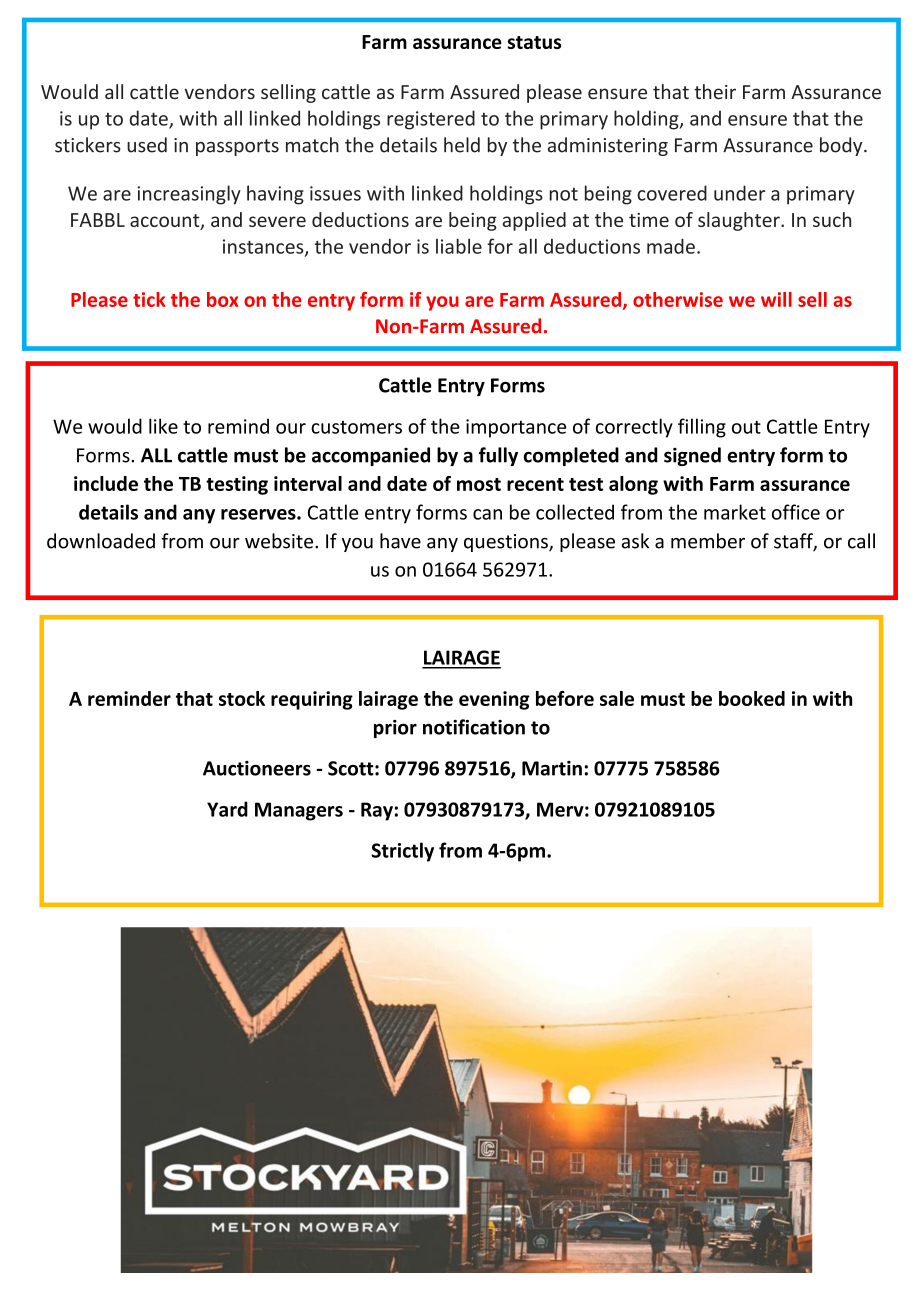 The width and height of the document is (924, 1308). I want to click on liable, so click(459, 246).
